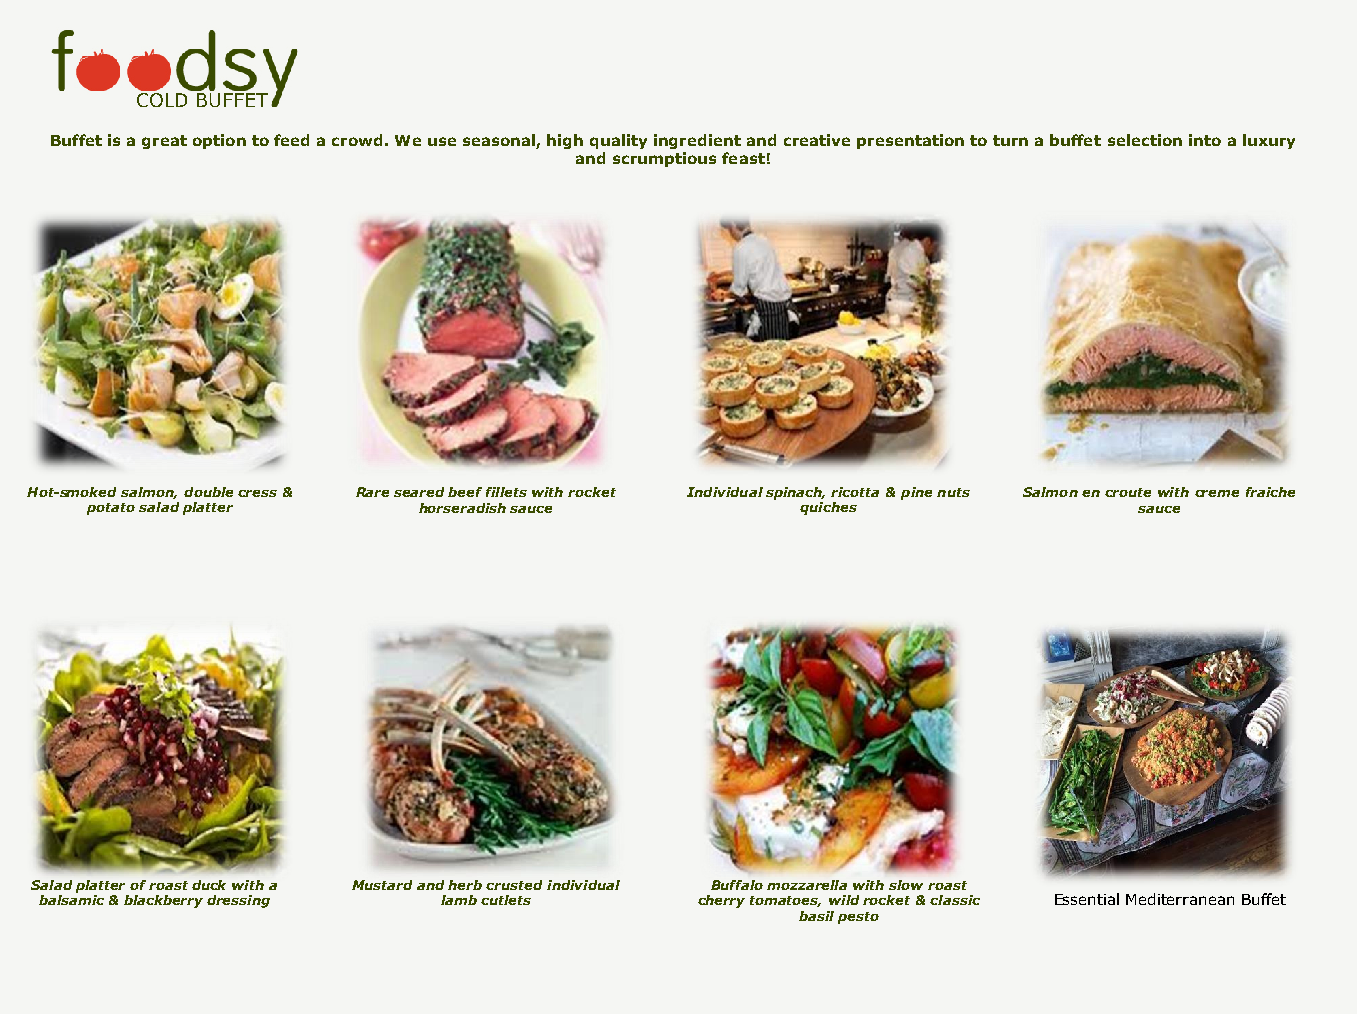 Image resolution: width=1357 pixels, height=1018 pixels. I want to click on creme, so click(1217, 493).
